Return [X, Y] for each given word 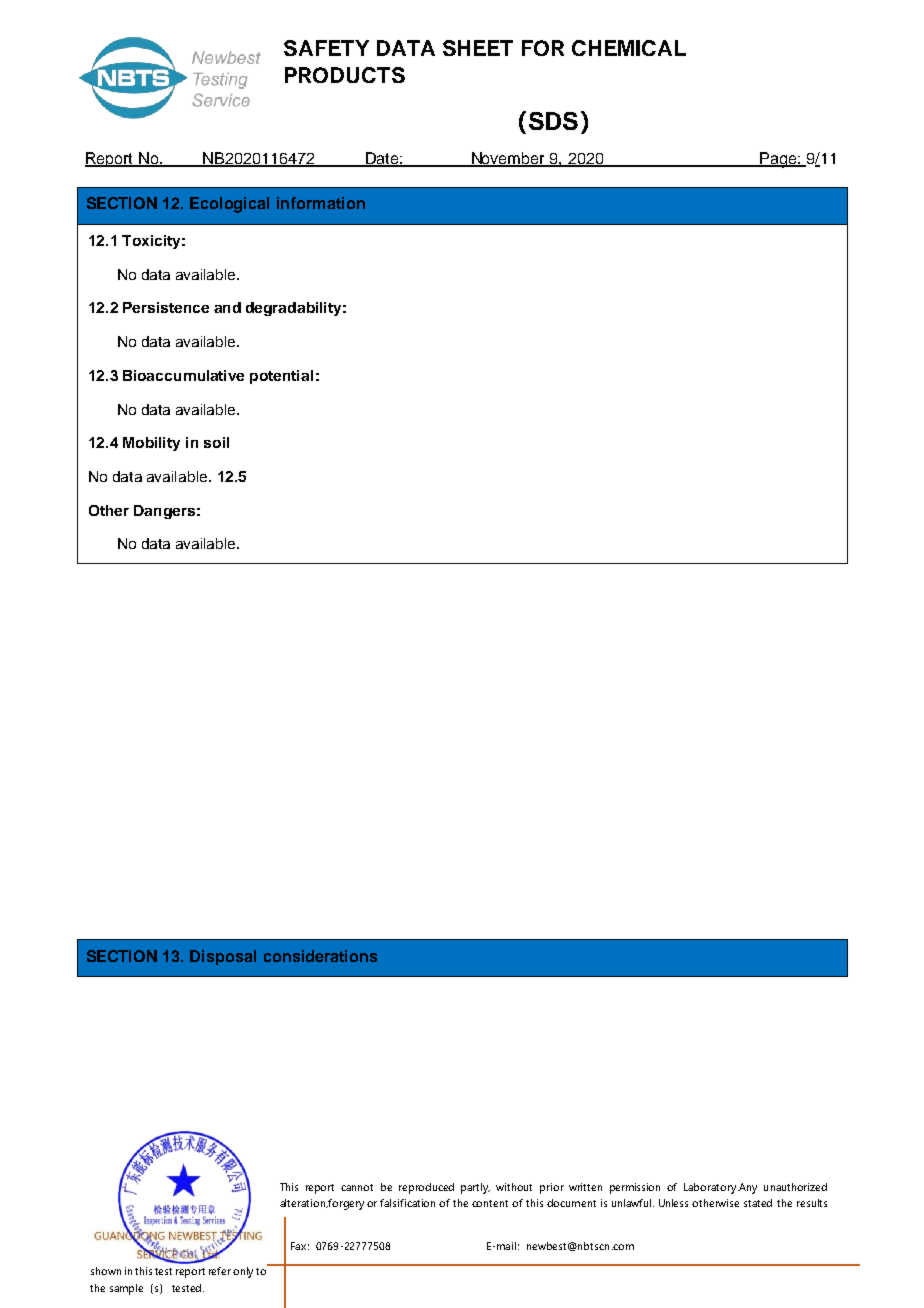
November [508, 159]
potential [281, 377]
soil [216, 442]
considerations [320, 956]
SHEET [478, 48]
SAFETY [326, 48]
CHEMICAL [629, 48]
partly [475, 1188]
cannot [357, 1187]
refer [220, 1271]
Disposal [223, 957]
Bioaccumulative [183, 375]
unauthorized [795, 1187]
